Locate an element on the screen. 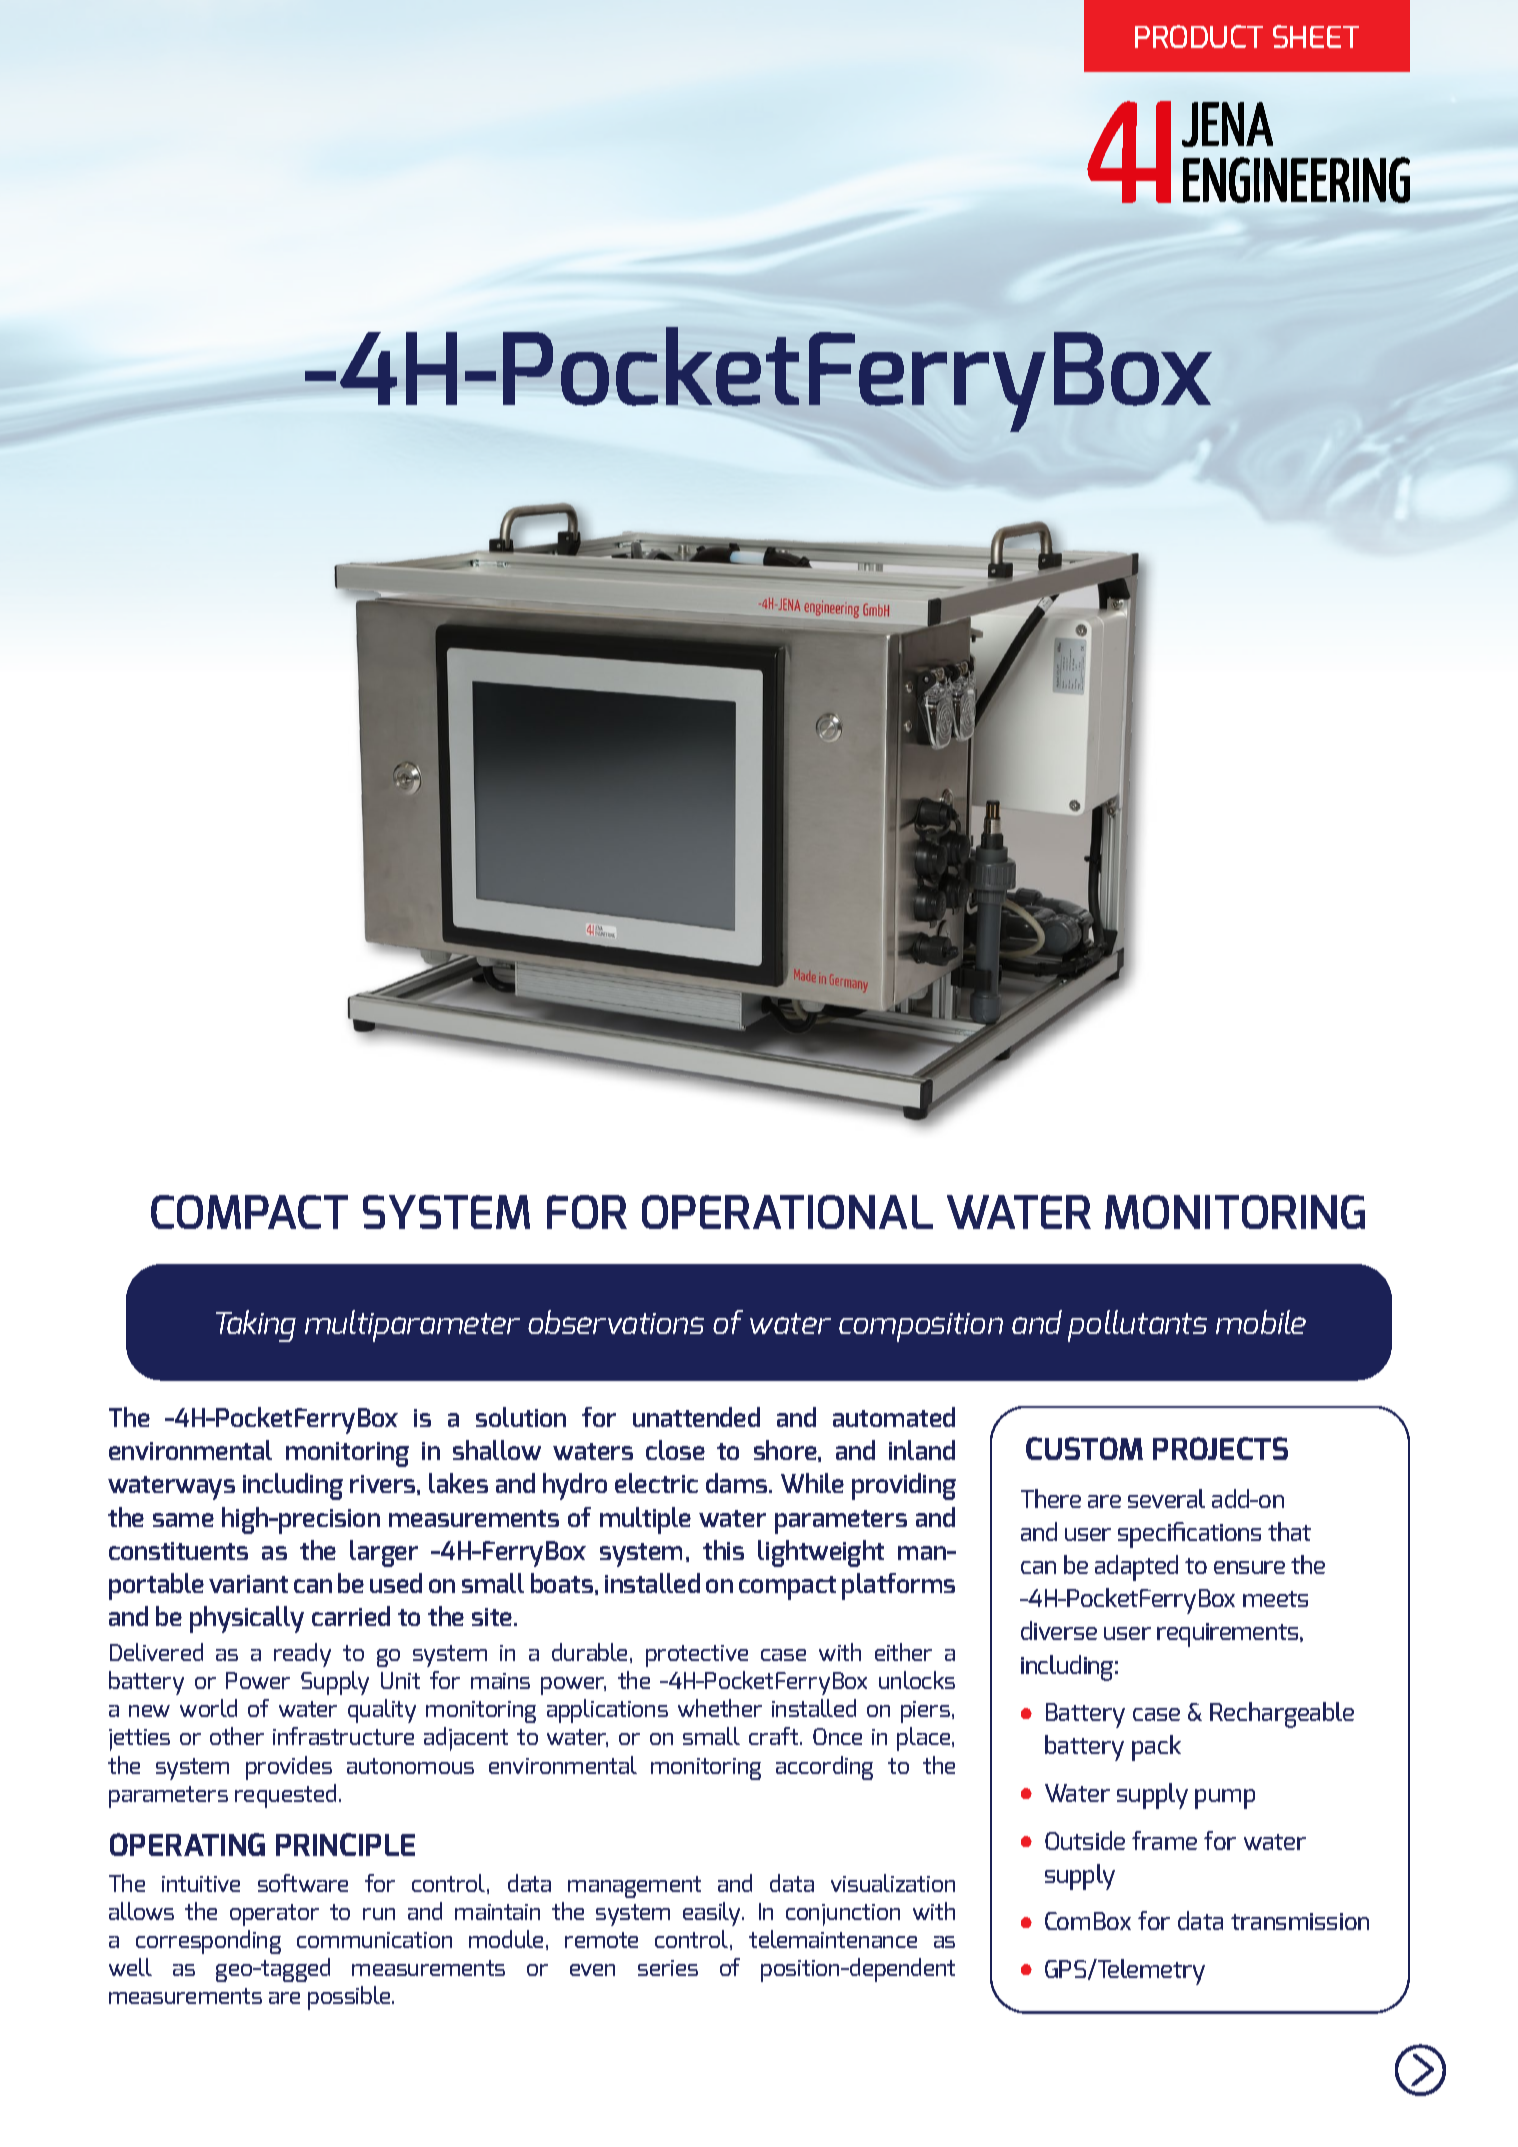 The height and width of the screenshot is (2147, 1518). pollutants is located at coordinates (1137, 1326).
